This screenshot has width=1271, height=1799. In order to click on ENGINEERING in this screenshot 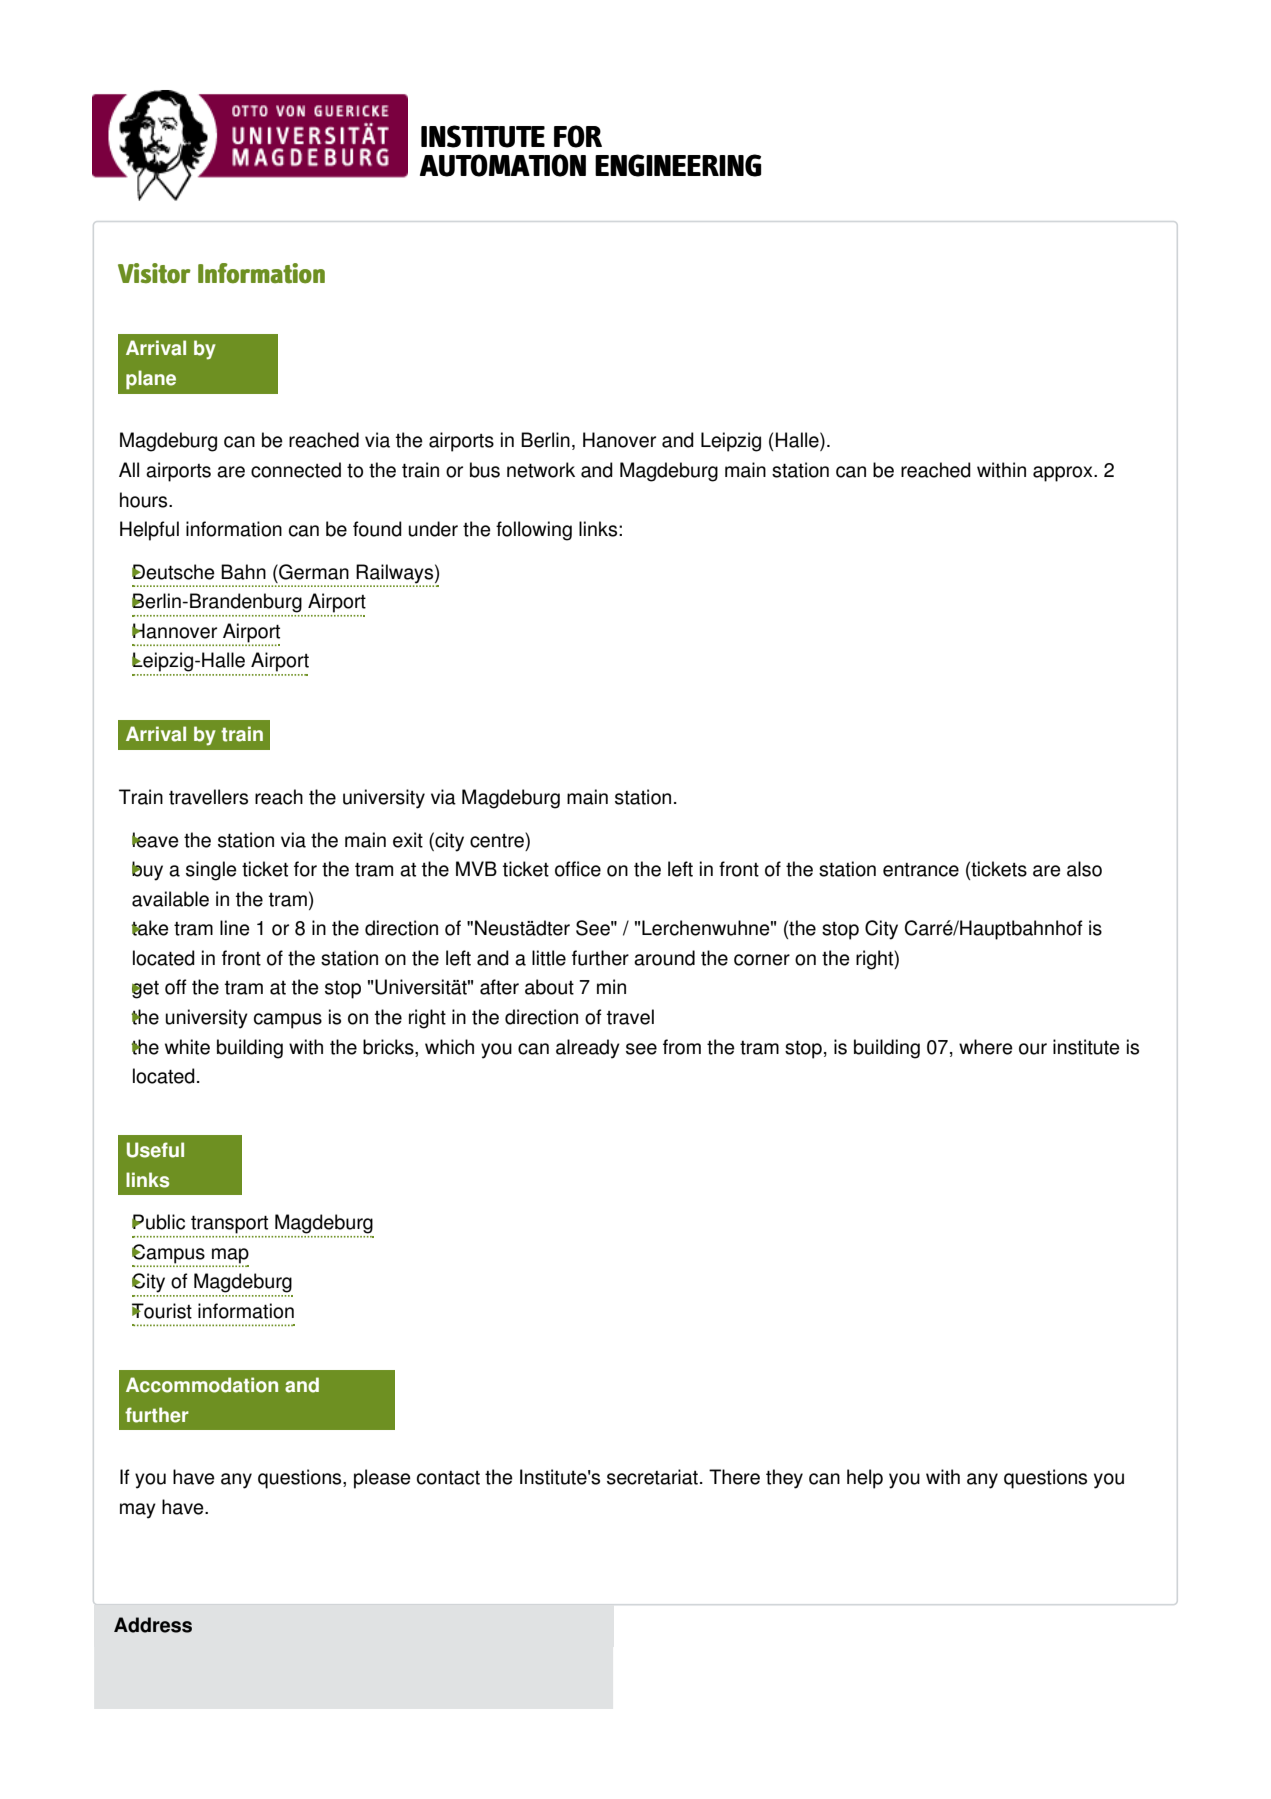, I will do `click(678, 165)`.
